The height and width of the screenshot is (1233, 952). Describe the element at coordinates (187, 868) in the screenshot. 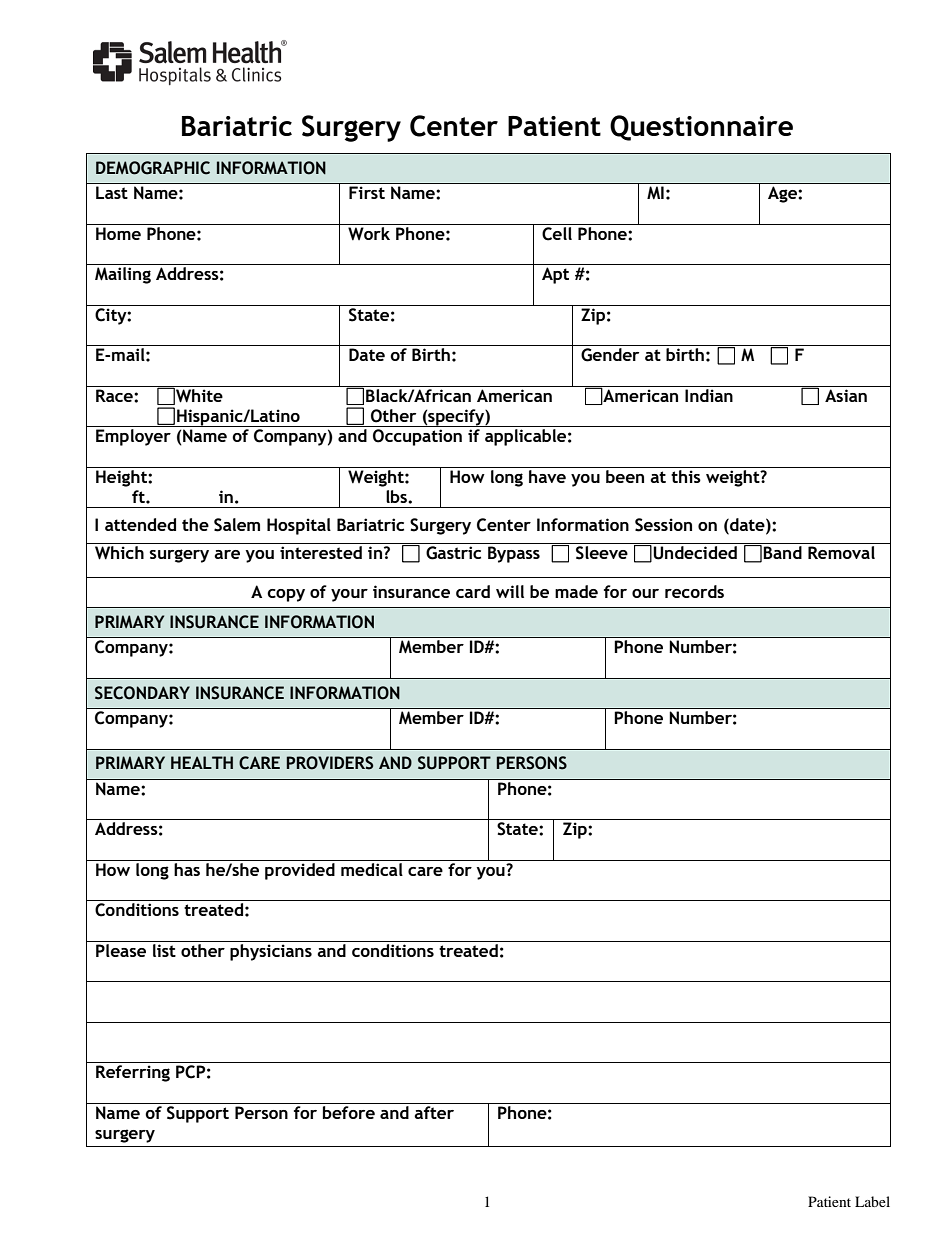

I see `has` at that location.
